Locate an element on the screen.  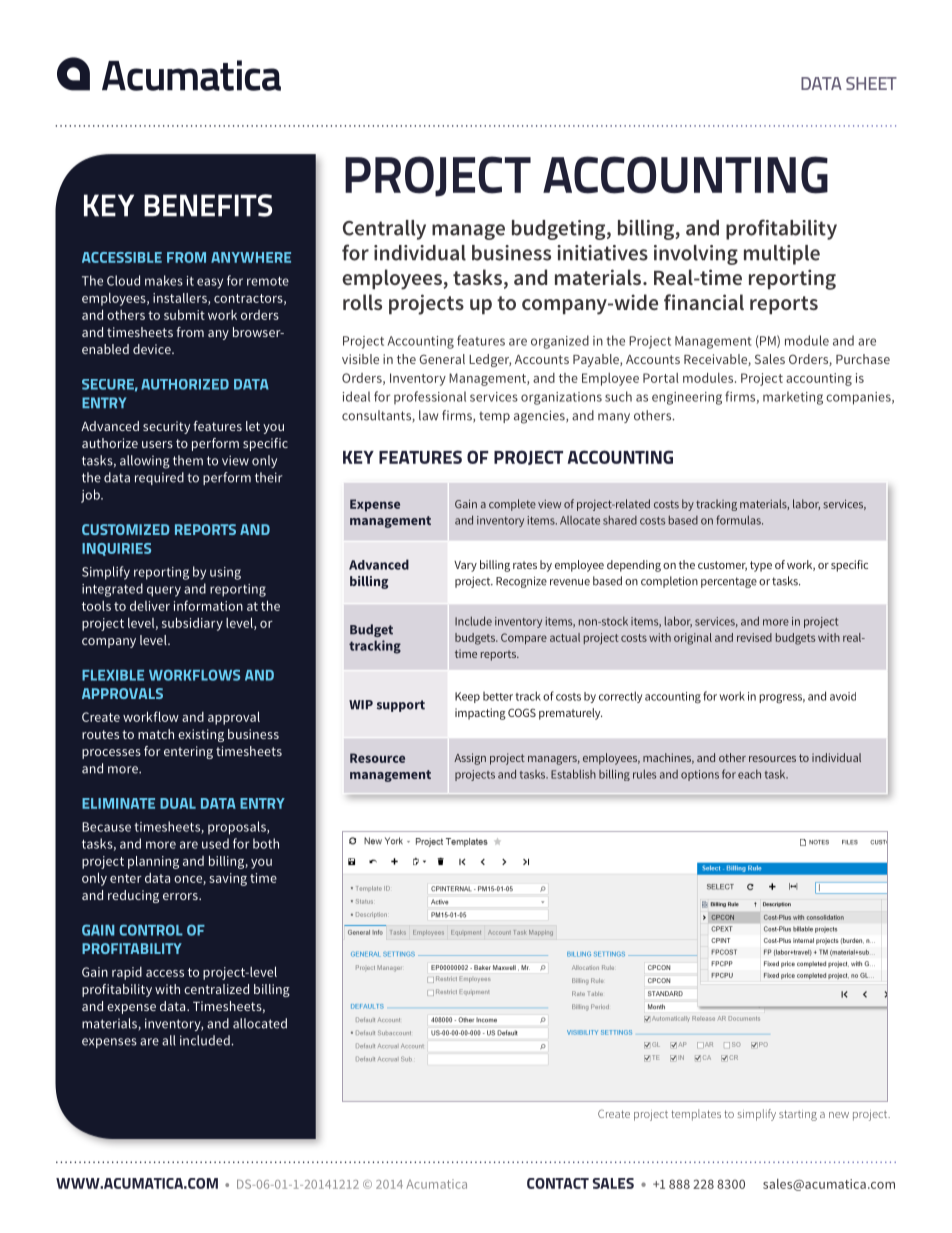
avoid is located at coordinates (843, 696).
